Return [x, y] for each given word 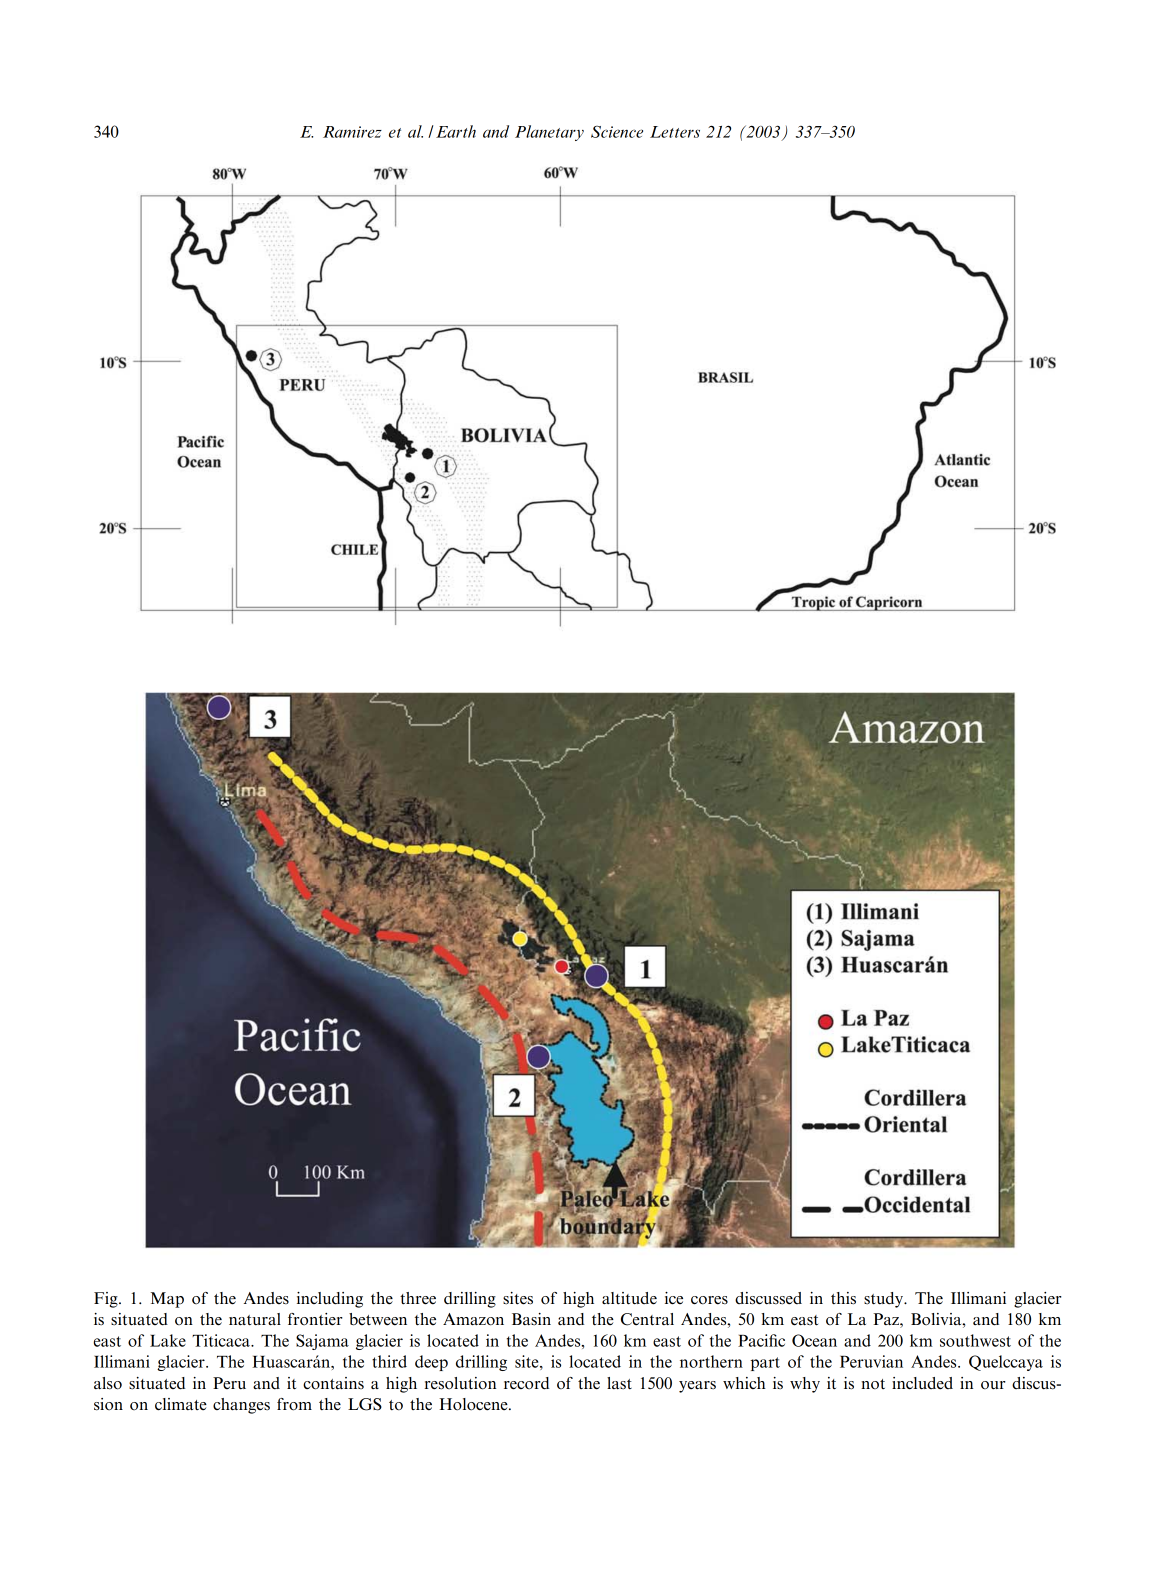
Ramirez [352, 132]
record [526, 1383]
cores [709, 1300]
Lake [168, 1340]
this [843, 1298]
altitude [629, 1298]
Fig [107, 1300]
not [873, 1384]
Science [617, 132]
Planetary [549, 133]
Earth [456, 131]
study [885, 1300]
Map [167, 1300]
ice [674, 1298]
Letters [675, 132]
